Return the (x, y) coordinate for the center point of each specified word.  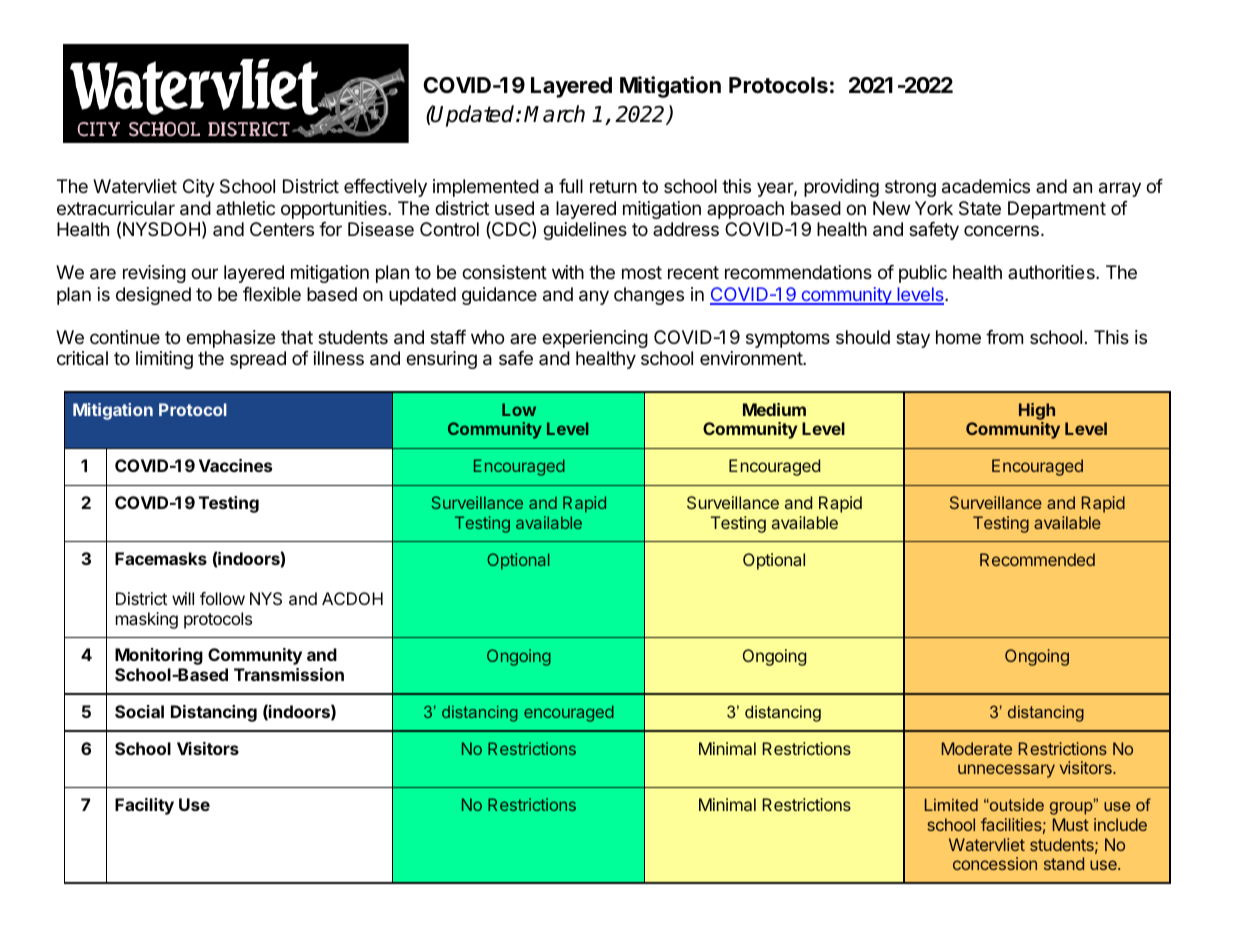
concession (995, 863)
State (980, 208)
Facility (144, 806)
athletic (245, 208)
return (613, 186)
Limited (951, 804)
